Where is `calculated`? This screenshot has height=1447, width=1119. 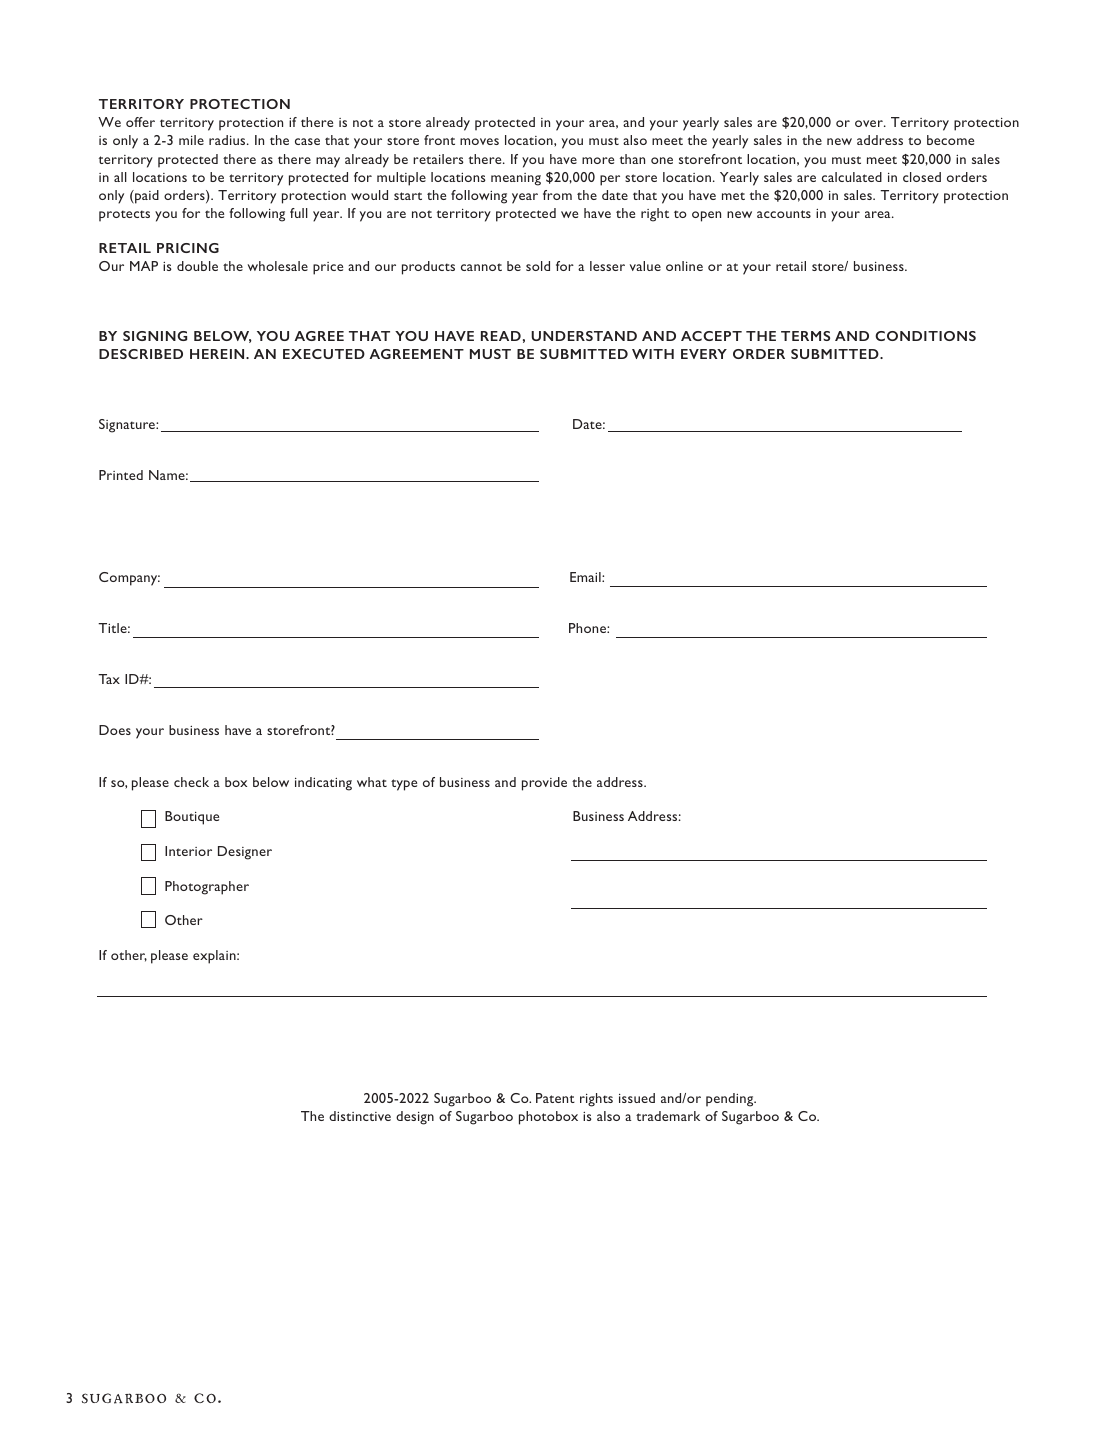
calculated is located at coordinates (852, 177).
